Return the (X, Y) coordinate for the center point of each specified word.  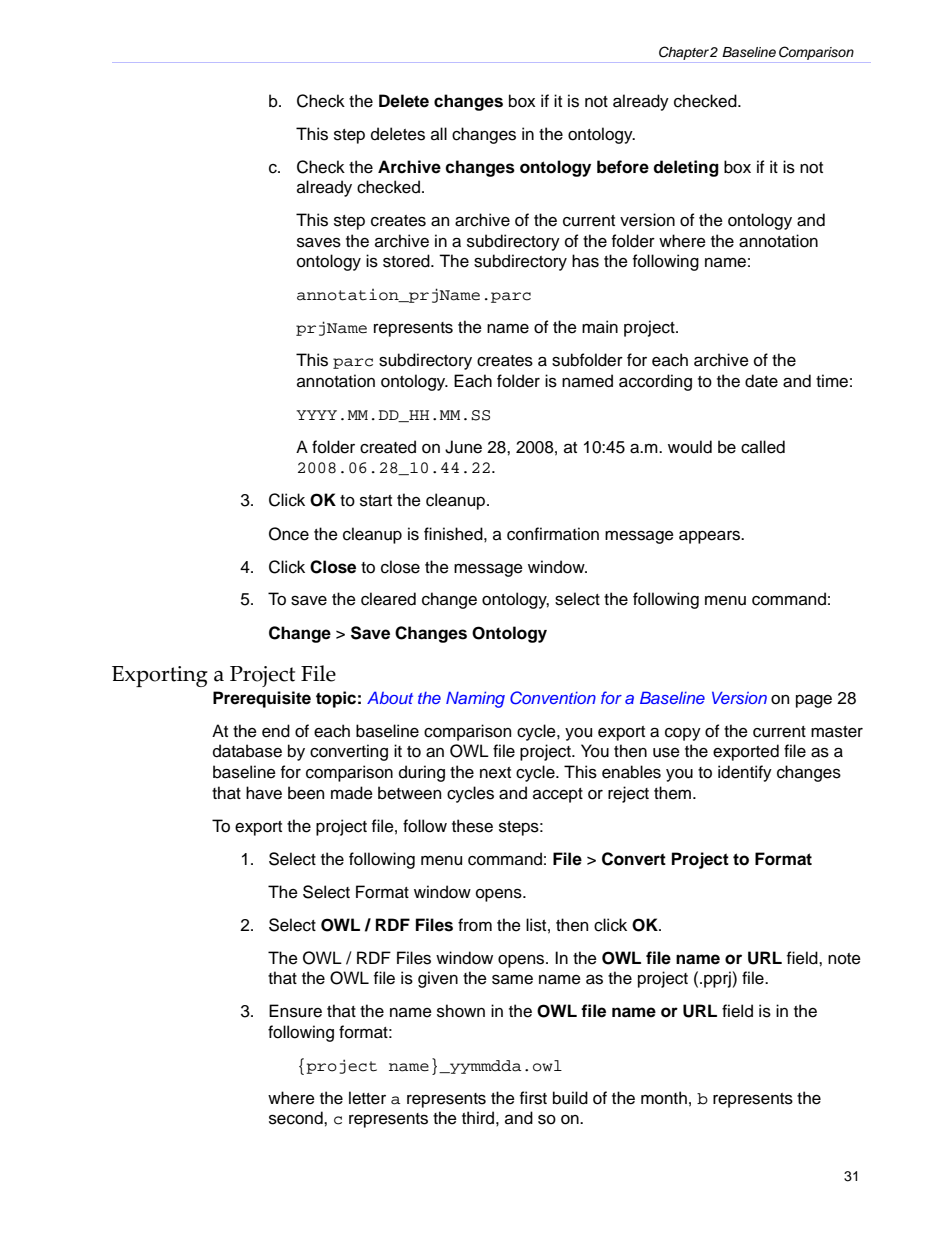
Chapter (684, 53)
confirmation (553, 534)
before (623, 167)
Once (289, 534)
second (297, 1118)
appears (710, 537)
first (533, 1098)
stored (407, 261)
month (664, 1098)
